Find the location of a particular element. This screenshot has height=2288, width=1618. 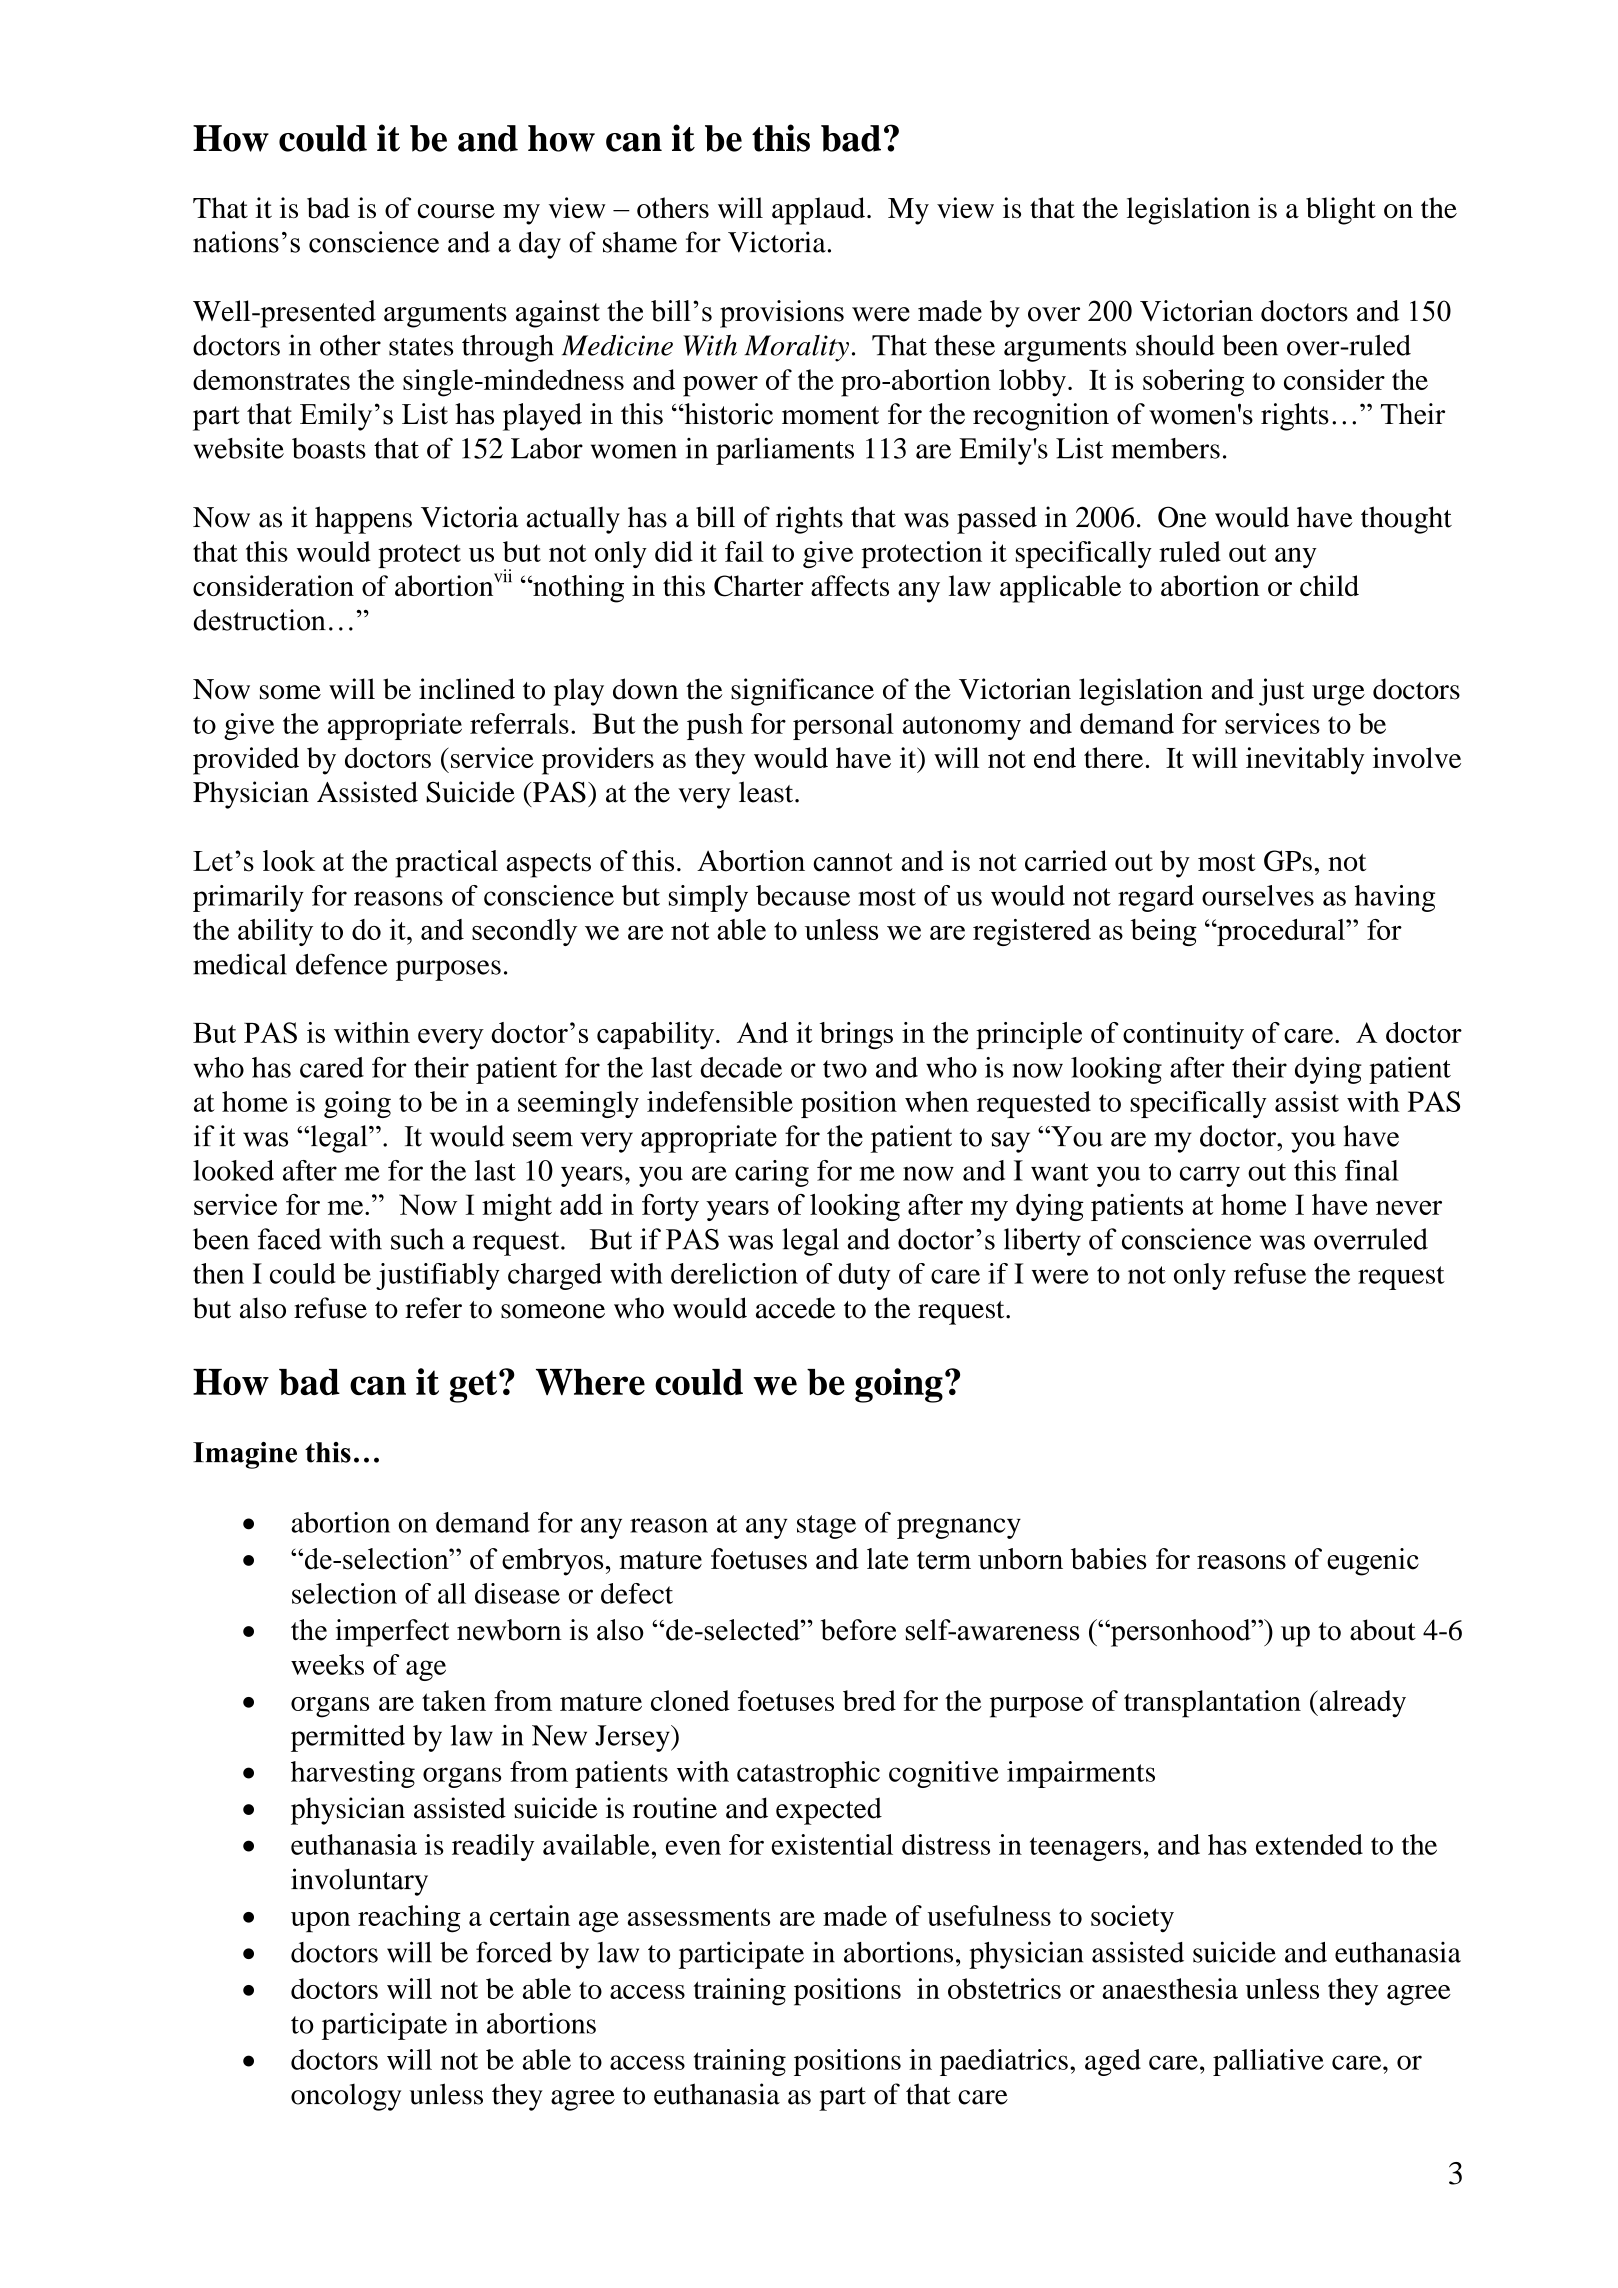

such is located at coordinates (417, 1239).
